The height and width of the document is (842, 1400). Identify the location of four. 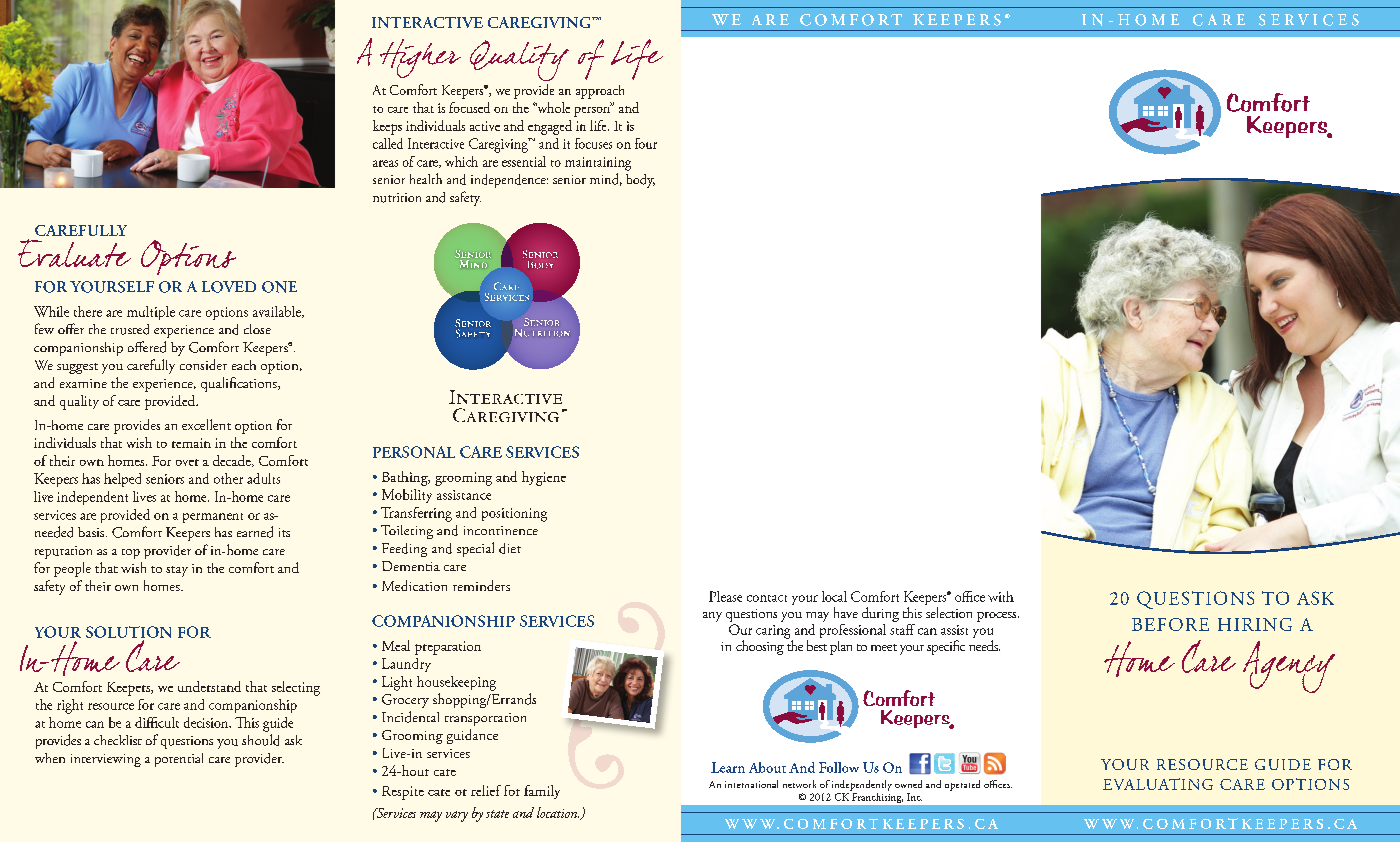
(646, 143).
